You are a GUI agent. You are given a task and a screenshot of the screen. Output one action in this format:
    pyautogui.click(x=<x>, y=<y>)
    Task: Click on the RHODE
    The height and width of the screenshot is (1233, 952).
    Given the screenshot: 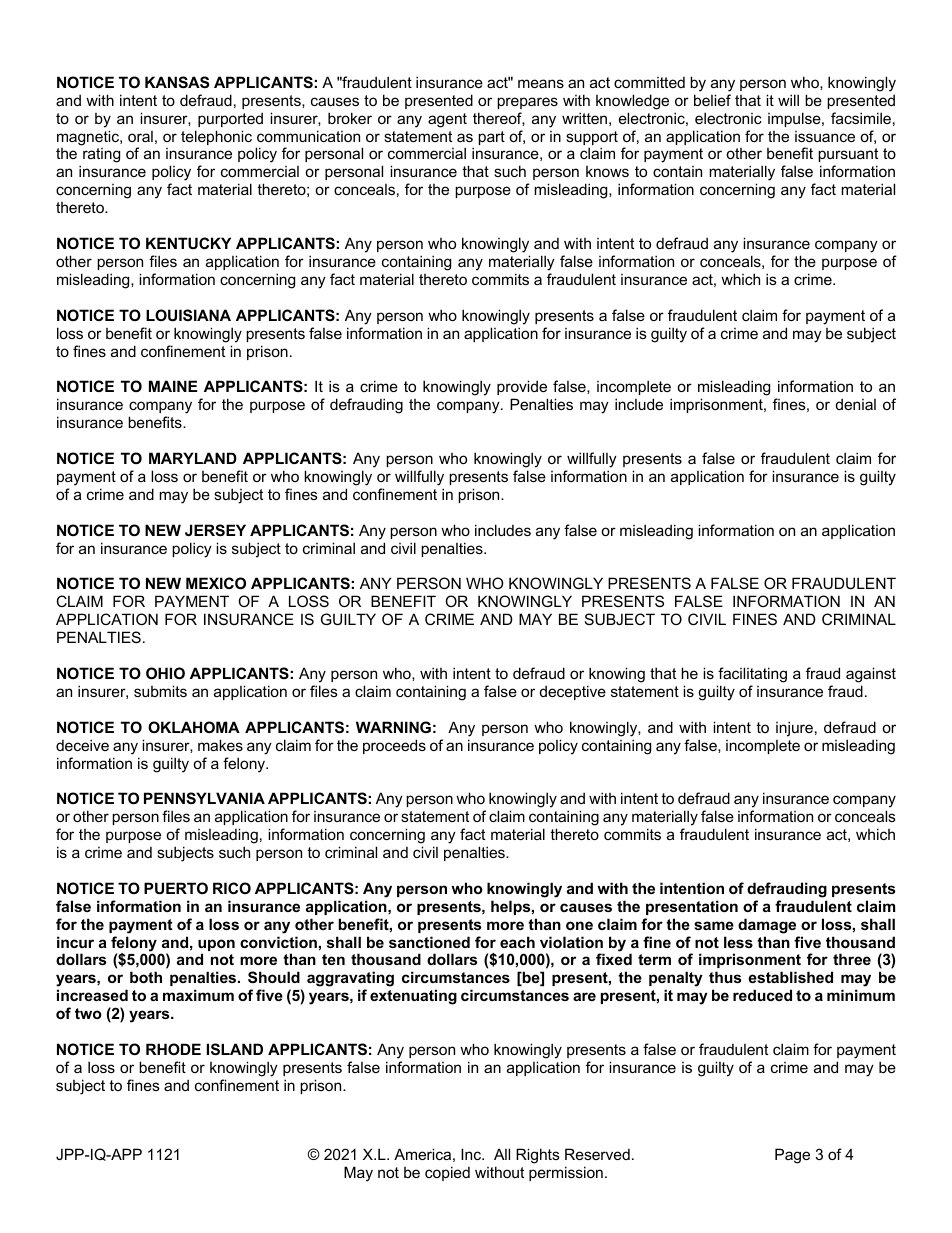 What is the action you would take?
    pyautogui.click(x=173, y=1049)
